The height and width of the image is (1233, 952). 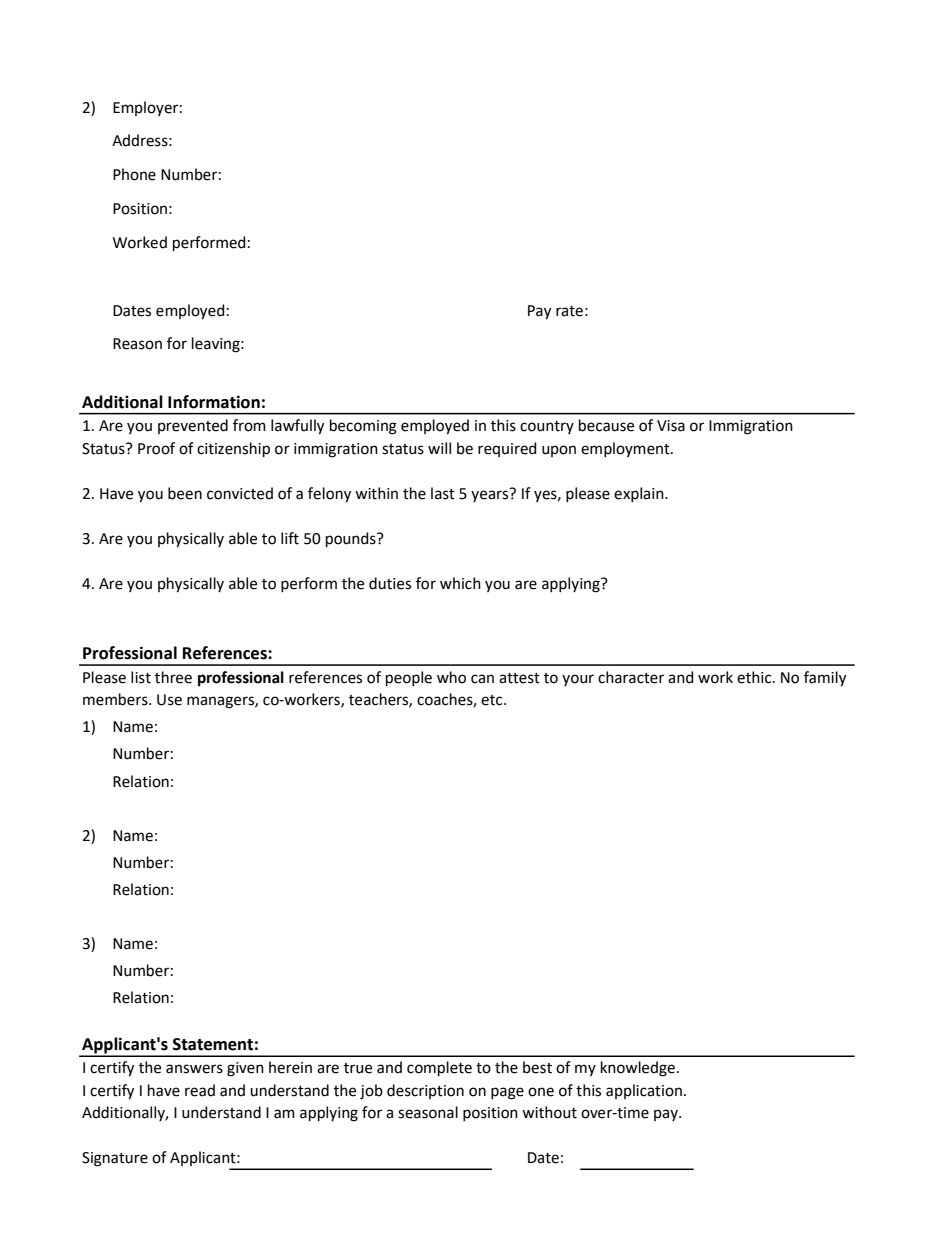 I want to click on read, so click(x=200, y=1090).
